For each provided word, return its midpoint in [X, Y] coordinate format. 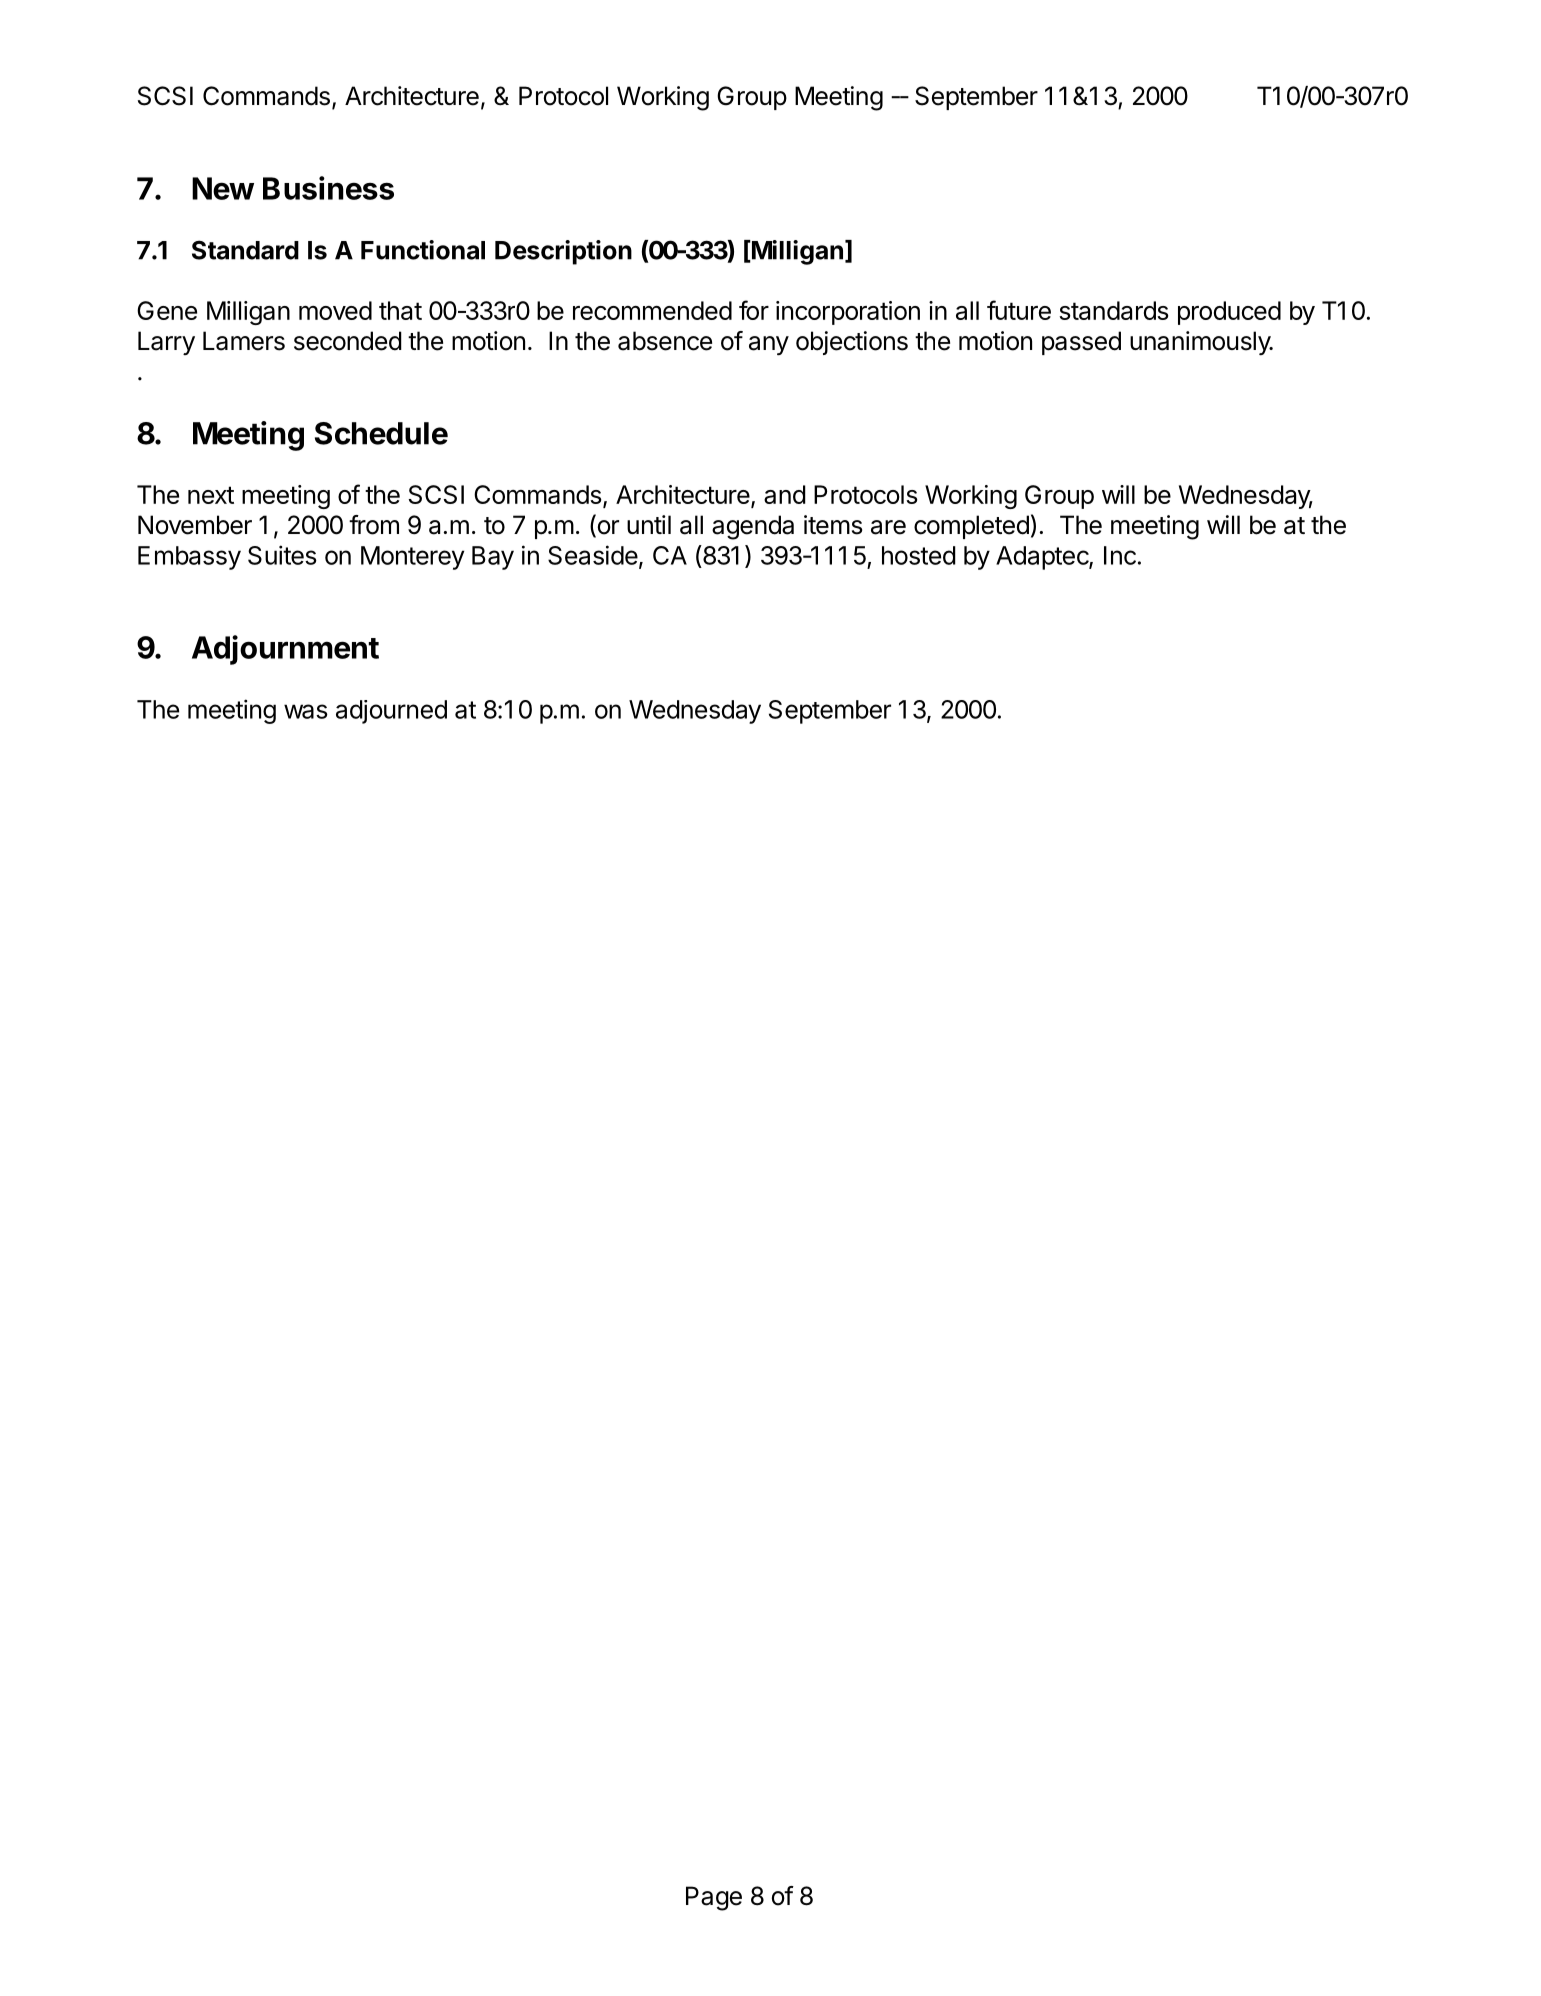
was [306, 711]
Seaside [593, 555]
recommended [652, 310]
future [1019, 310]
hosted [919, 555]
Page [714, 1898]
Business [328, 188]
